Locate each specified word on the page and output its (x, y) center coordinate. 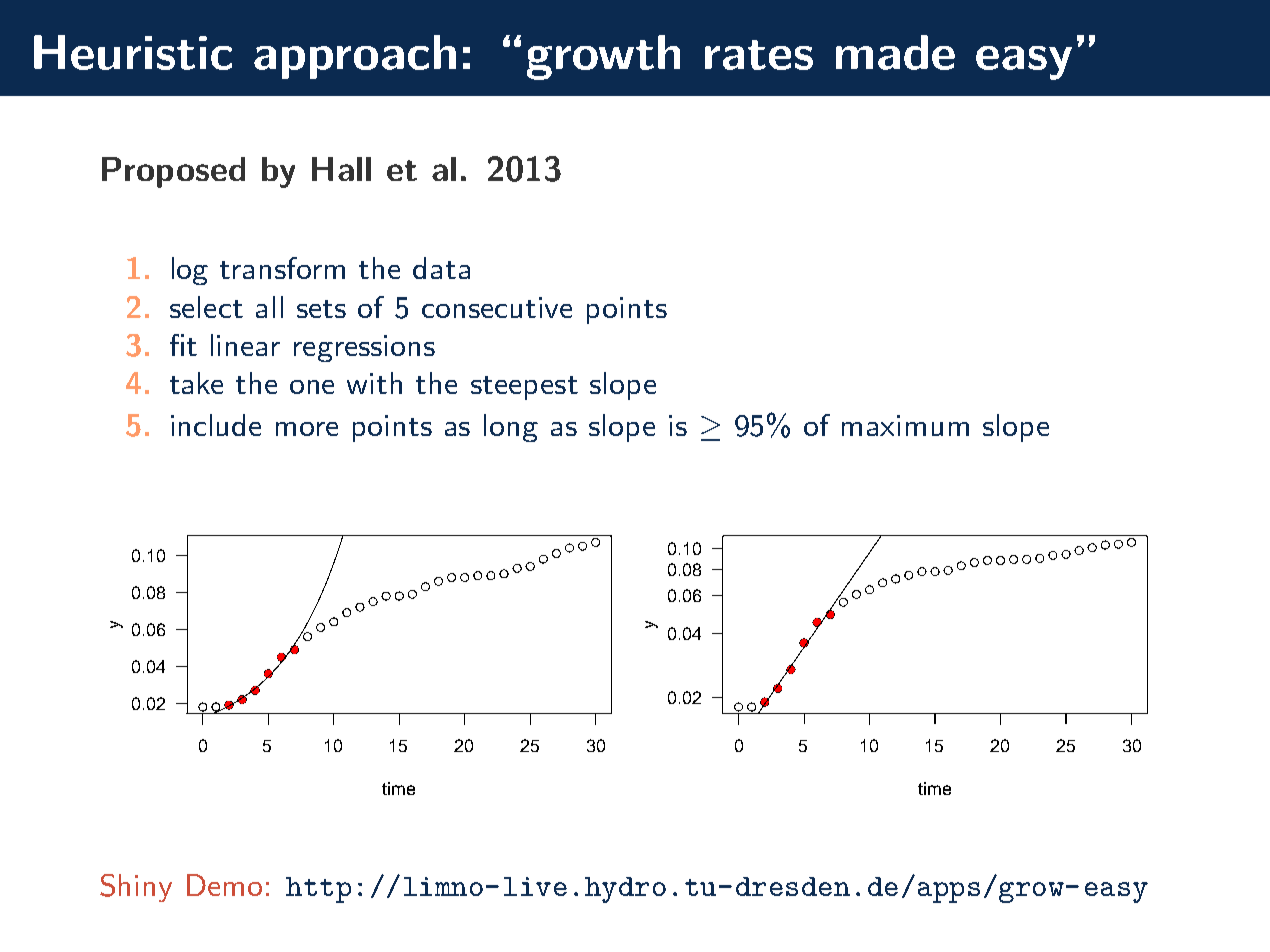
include (216, 425)
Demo (224, 885)
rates (759, 55)
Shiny (136, 888)
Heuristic (133, 52)
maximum (905, 425)
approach (355, 57)
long (511, 428)
